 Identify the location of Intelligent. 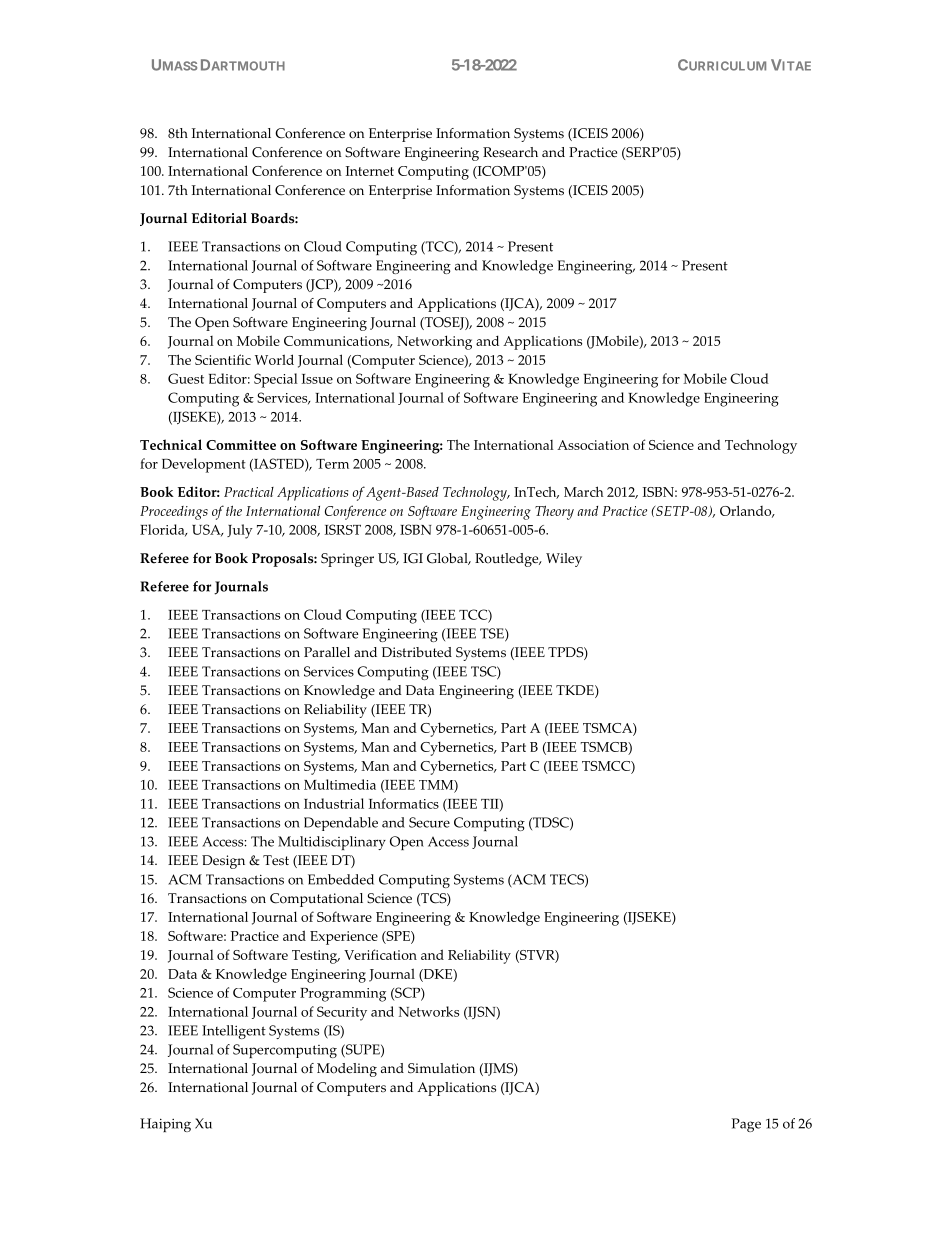
(234, 1032).
